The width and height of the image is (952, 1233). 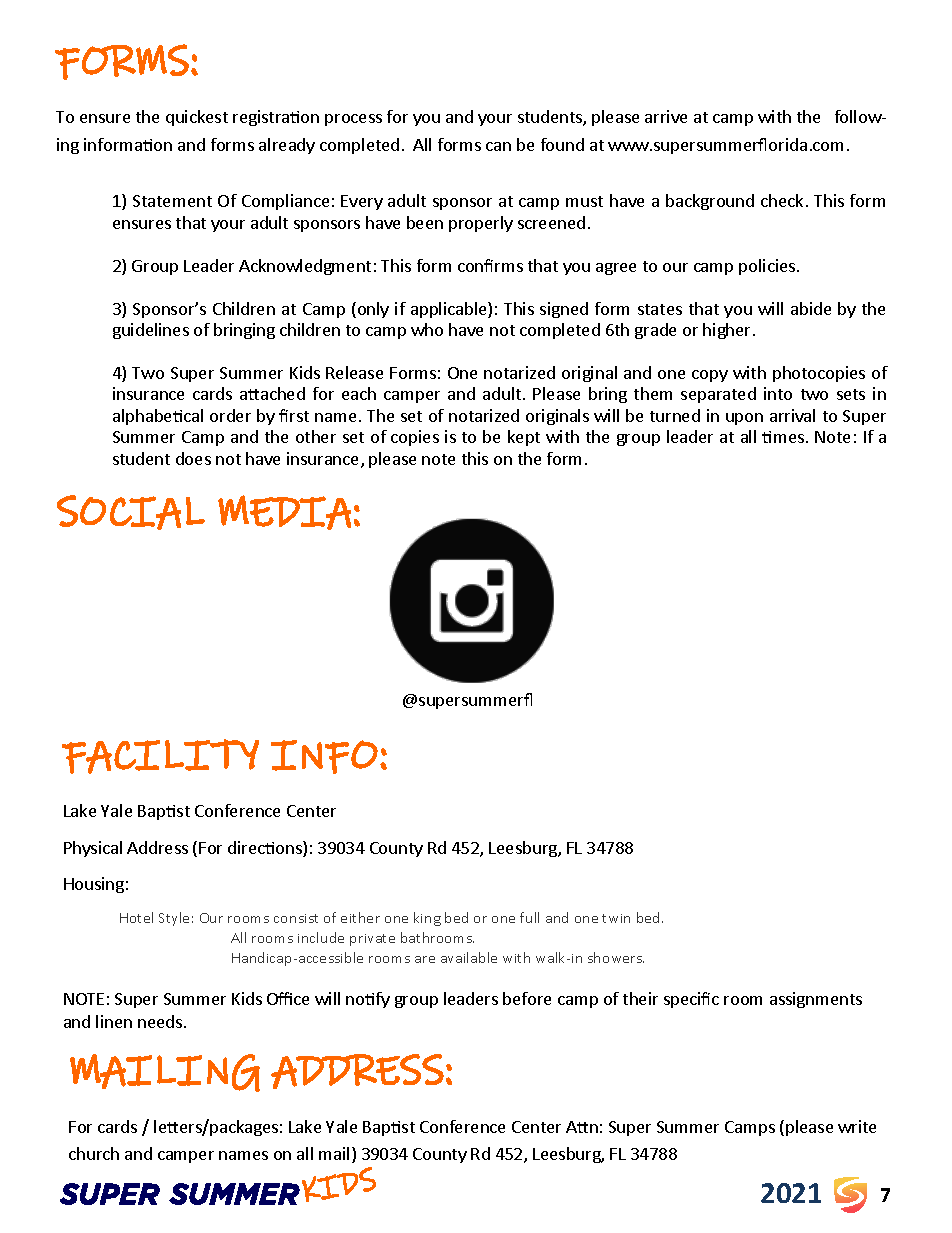 What do you see at coordinates (94, 1153) in the image?
I see `church` at bounding box center [94, 1153].
